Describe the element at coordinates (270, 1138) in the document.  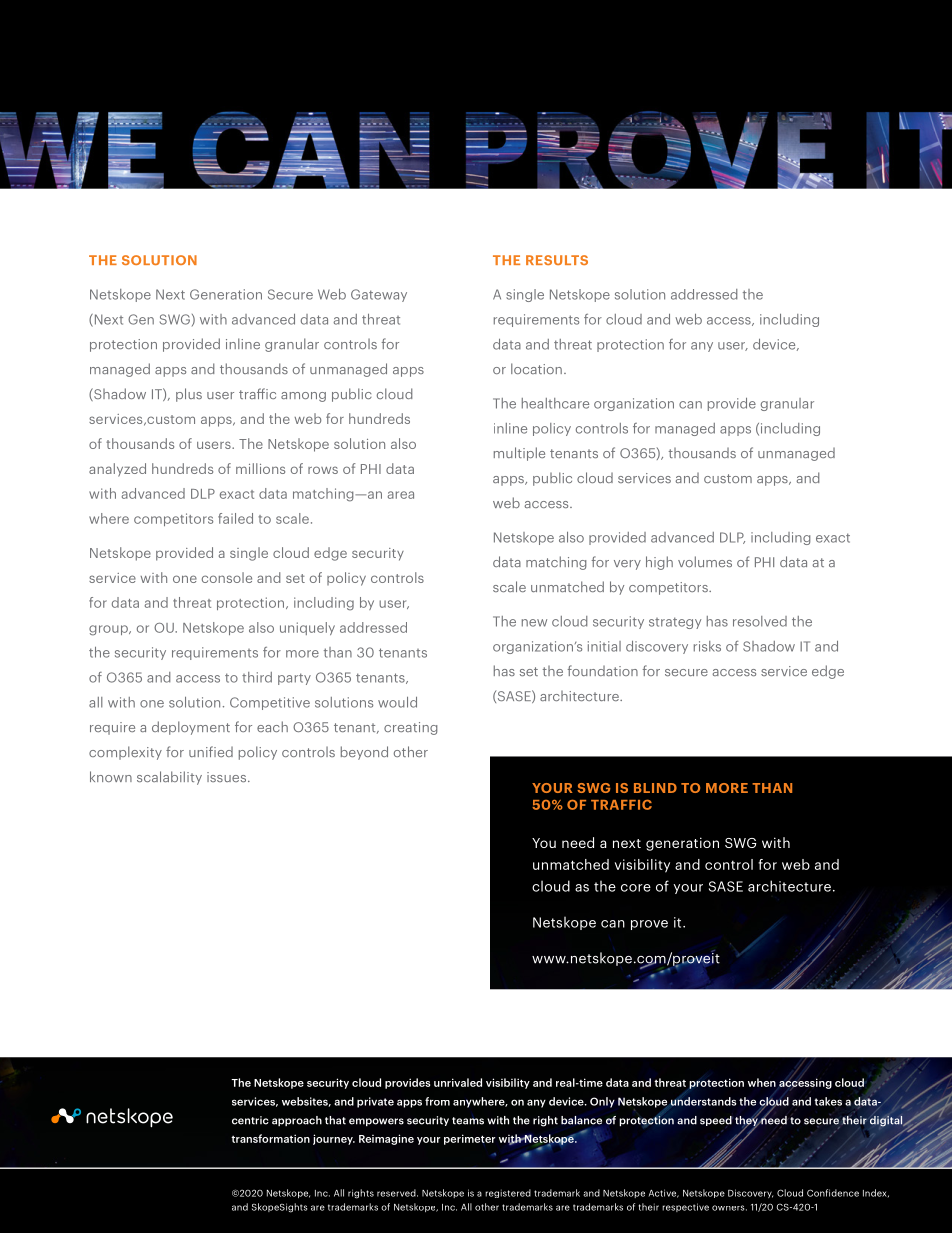
I see `transformation` at that location.
